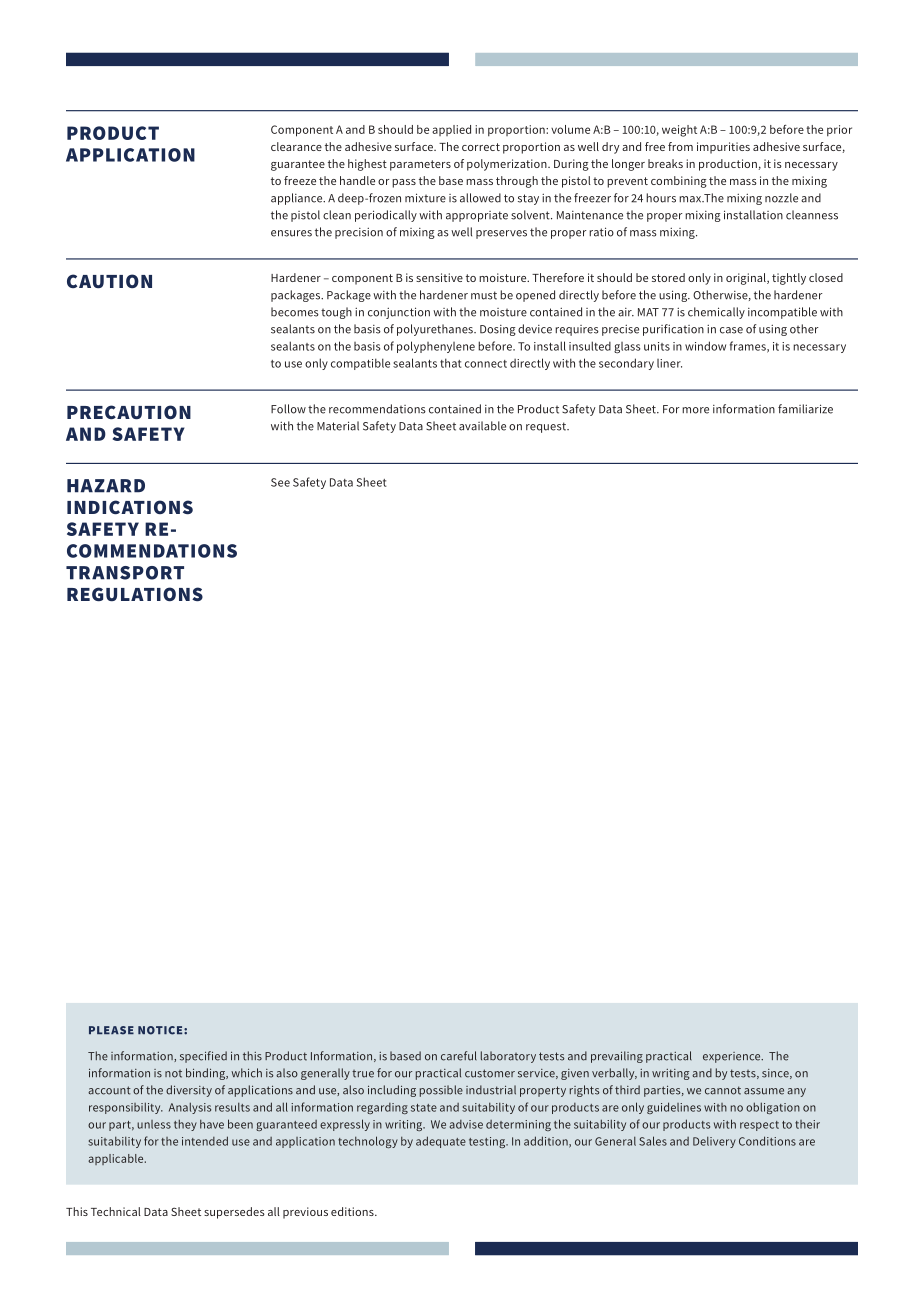  Describe the element at coordinates (135, 594) in the image. I see `REGULATIONS` at that location.
